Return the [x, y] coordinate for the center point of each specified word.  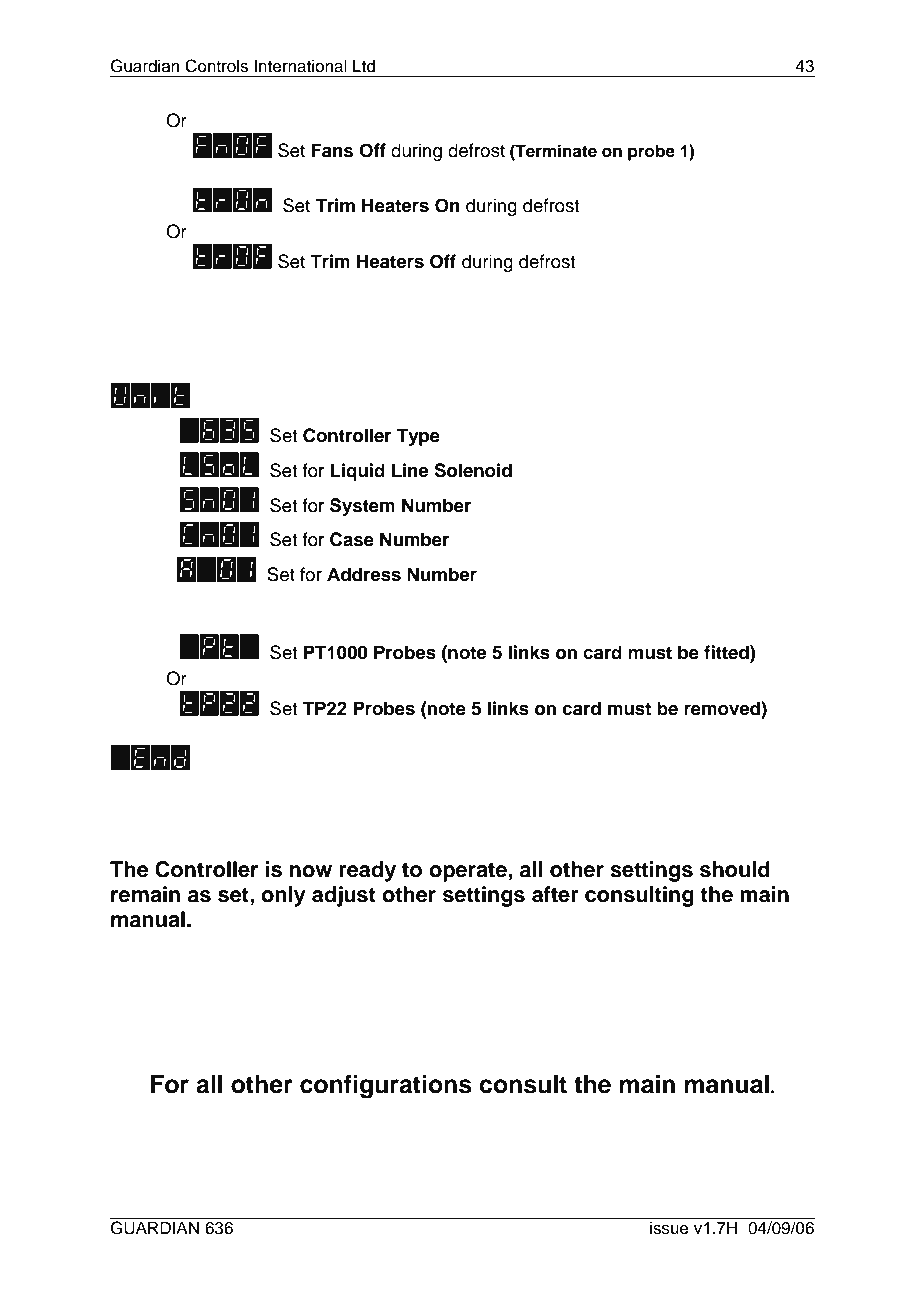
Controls [217, 66]
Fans [332, 150]
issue [669, 1228]
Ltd [364, 66]
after [555, 894]
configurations [386, 1087]
